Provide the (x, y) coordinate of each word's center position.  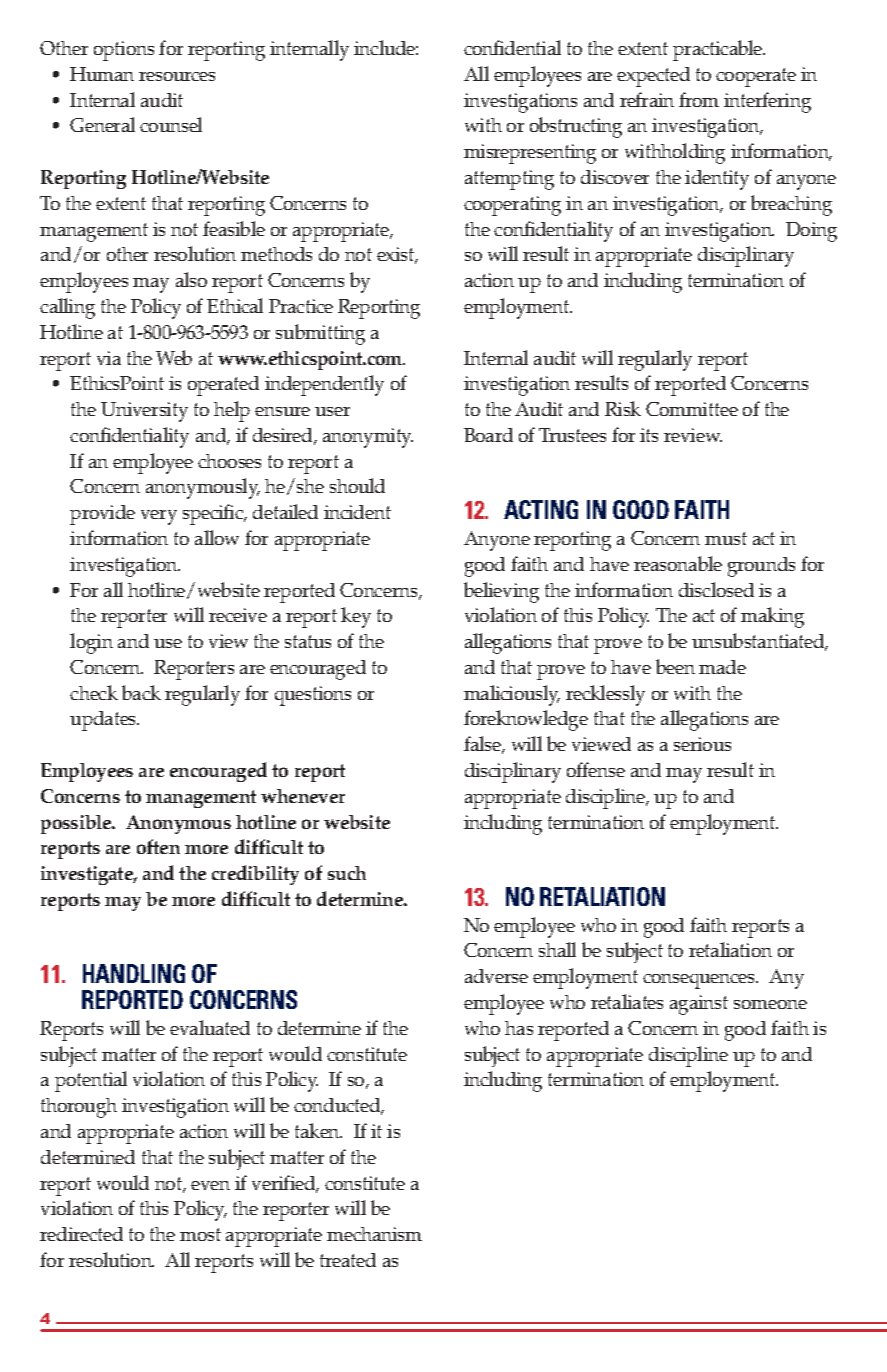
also (191, 279)
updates (104, 721)
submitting (320, 334)
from (699, 99)
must (726, 538)
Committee (692, 409)
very (159, 517)
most (200, 1234)
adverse (496, 976)
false (483, 745)
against (699, 1005)
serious (702, 744)
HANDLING (134, 973)
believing (501, 592)
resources (177, 76)
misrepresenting (530, 154)
